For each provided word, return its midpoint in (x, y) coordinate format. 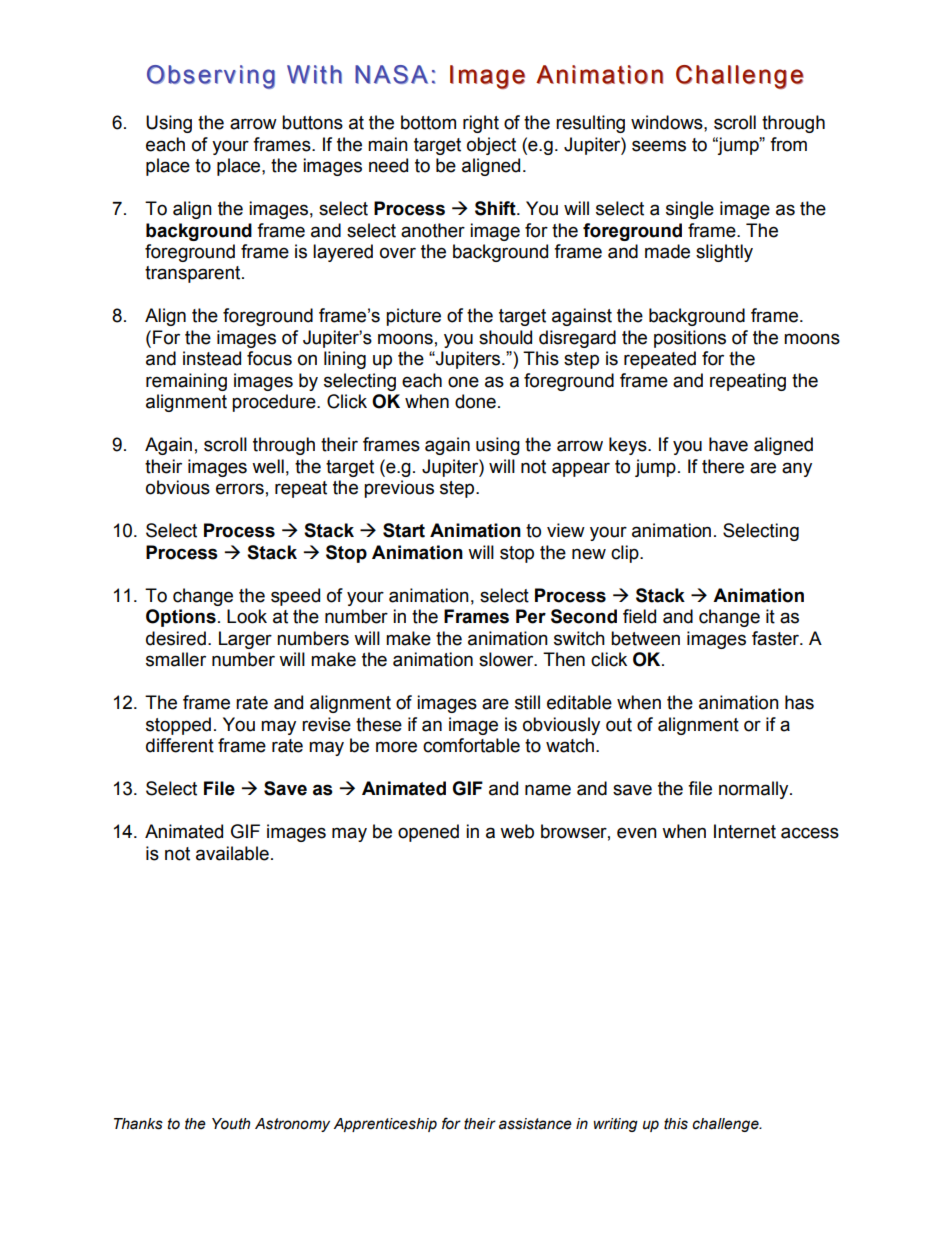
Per (531, 616)
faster (776, 638)
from (788, 144)
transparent (194, 274)
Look (247, 616)
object (491, 146)
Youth (231, 1124)
